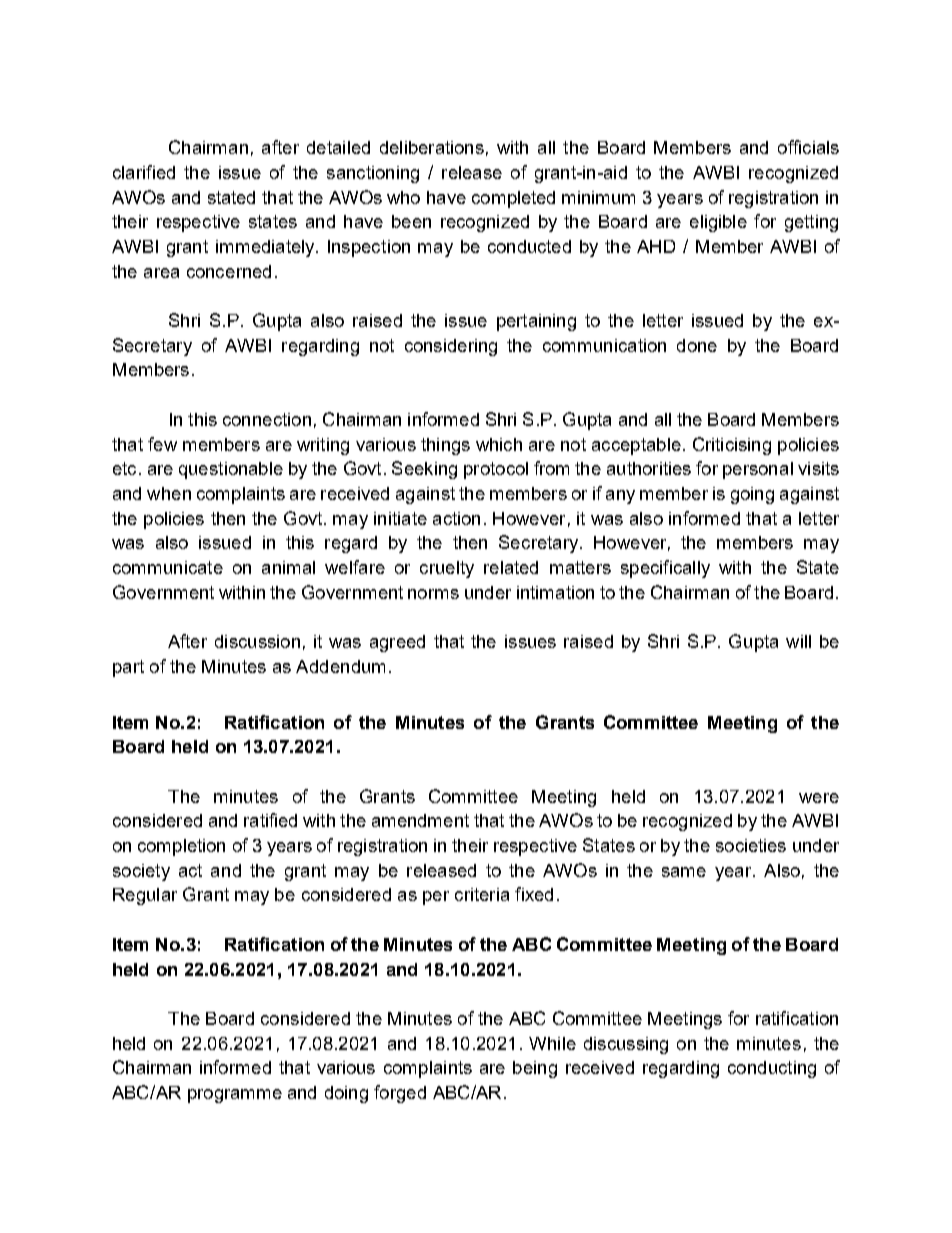  Describe the element at coordinates (451, 347) in the screenshot. I see `considering` at that location.
